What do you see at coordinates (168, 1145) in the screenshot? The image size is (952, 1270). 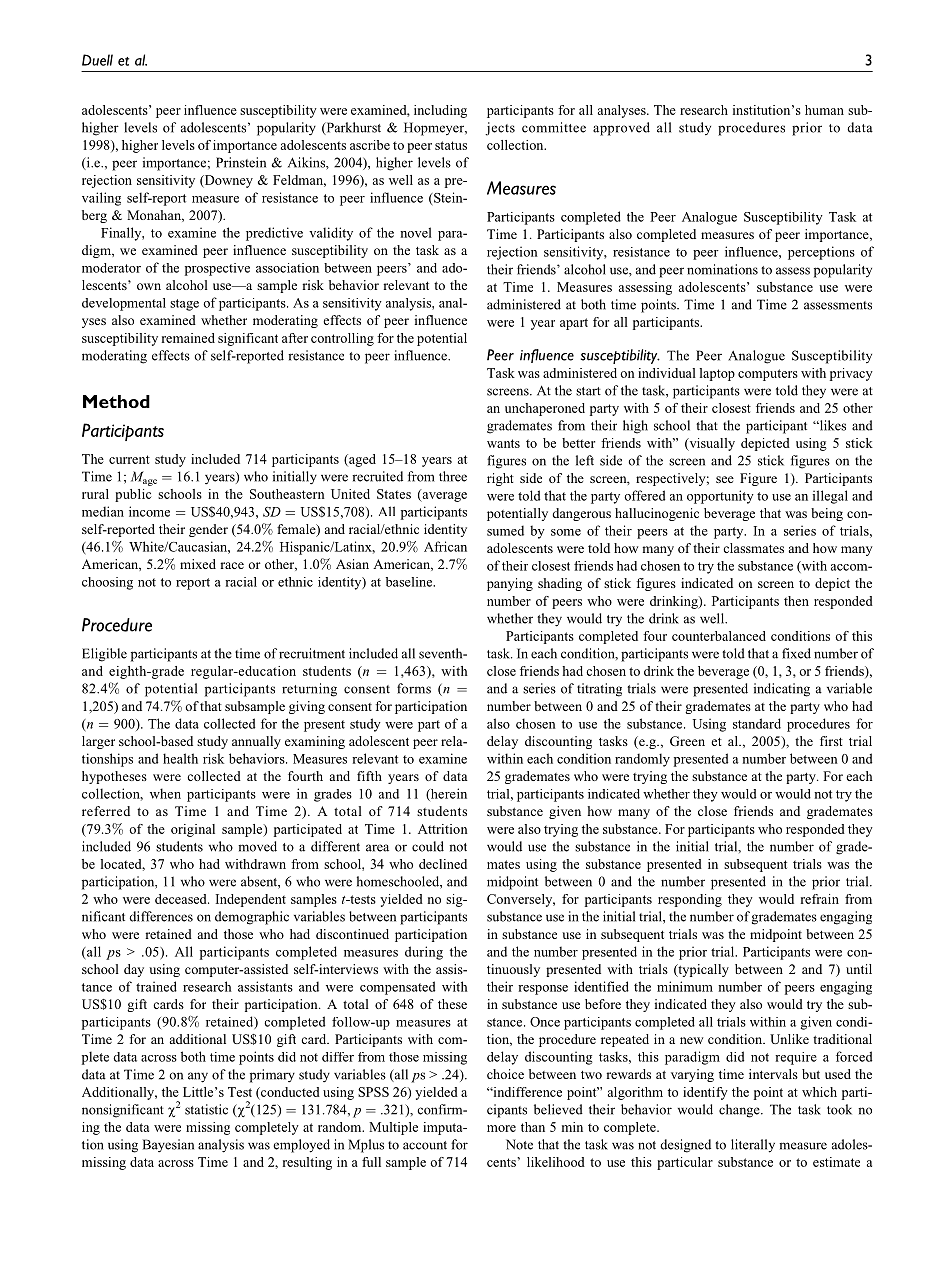 I see `Bayesian` at bounding box center [168, 1145].
